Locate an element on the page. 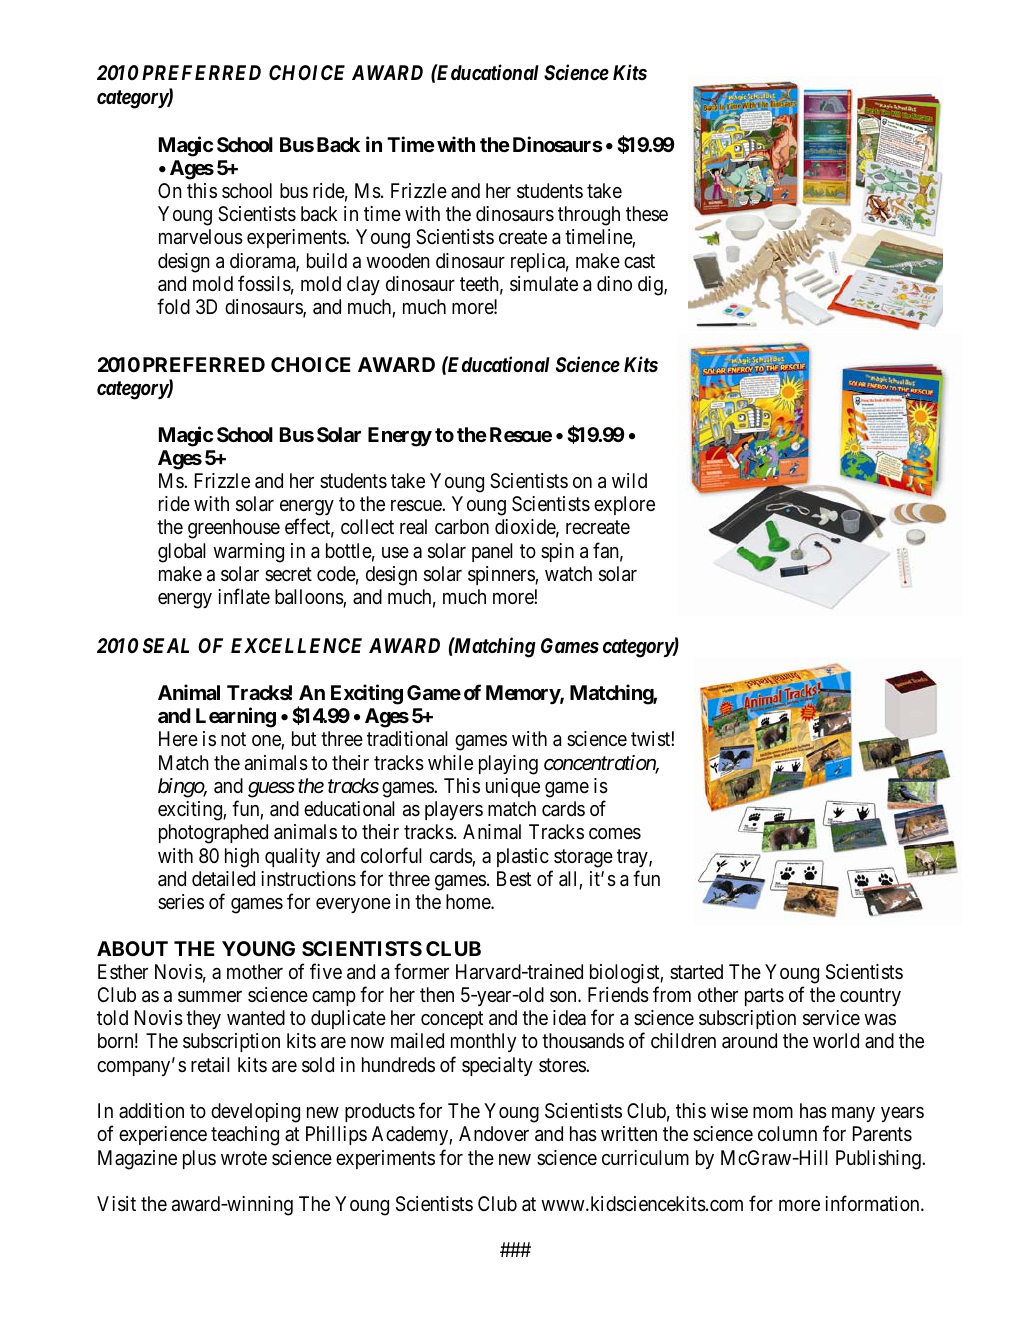  plus is located at coordinates (199, 1159).
